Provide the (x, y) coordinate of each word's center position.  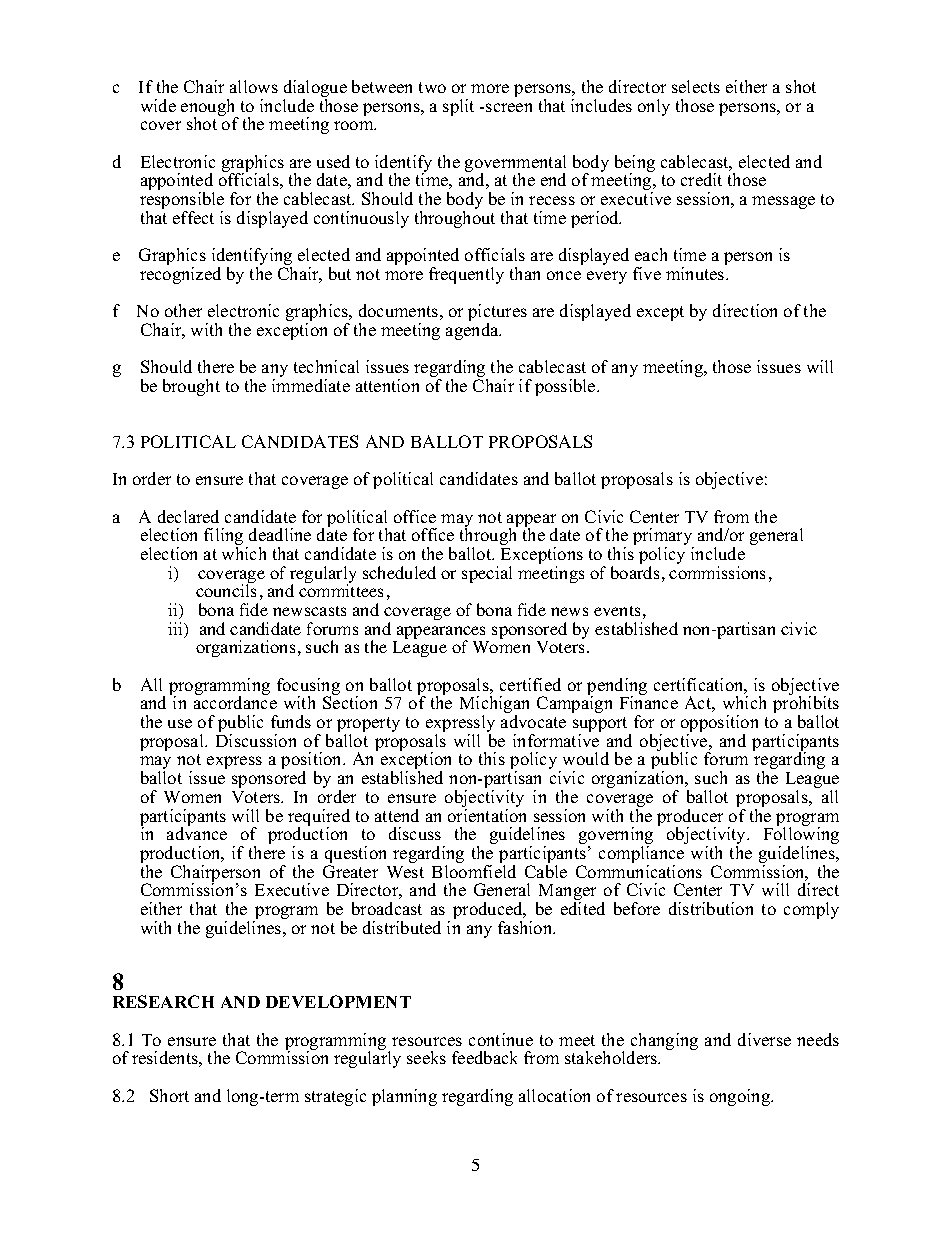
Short (169, 1095)
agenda (473, 331)
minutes (696, 273)
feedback (484, 1057)
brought (191, 387)
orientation (487, 815)
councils (226, 590)
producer (690, 818)
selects (696, 86)
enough (209, 109)
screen (509, 107)
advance (197, 832)
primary (663, 538)
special (487, 574)
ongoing (741, 1097)
